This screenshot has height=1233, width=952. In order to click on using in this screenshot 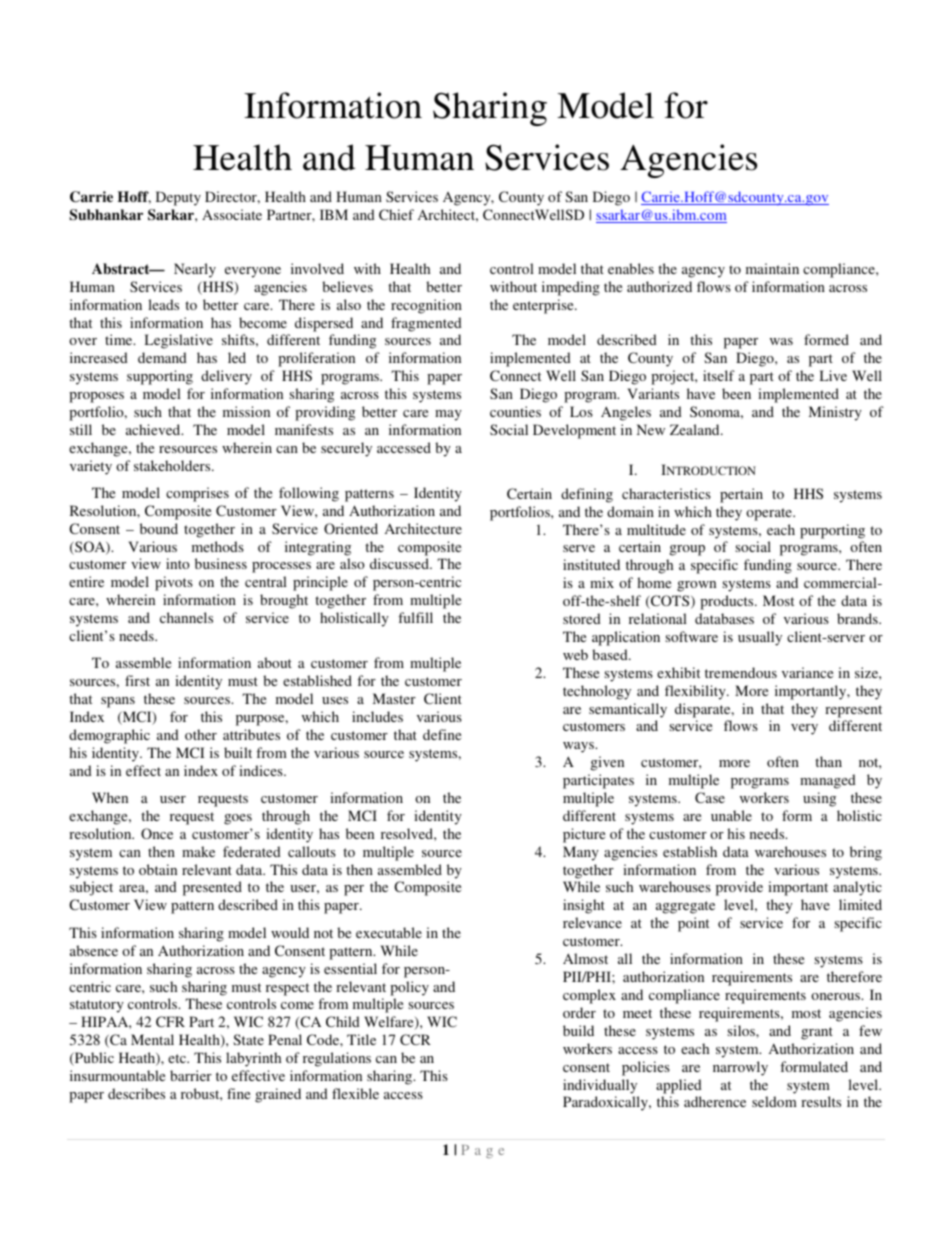, I will do `click(819, 799)`.
